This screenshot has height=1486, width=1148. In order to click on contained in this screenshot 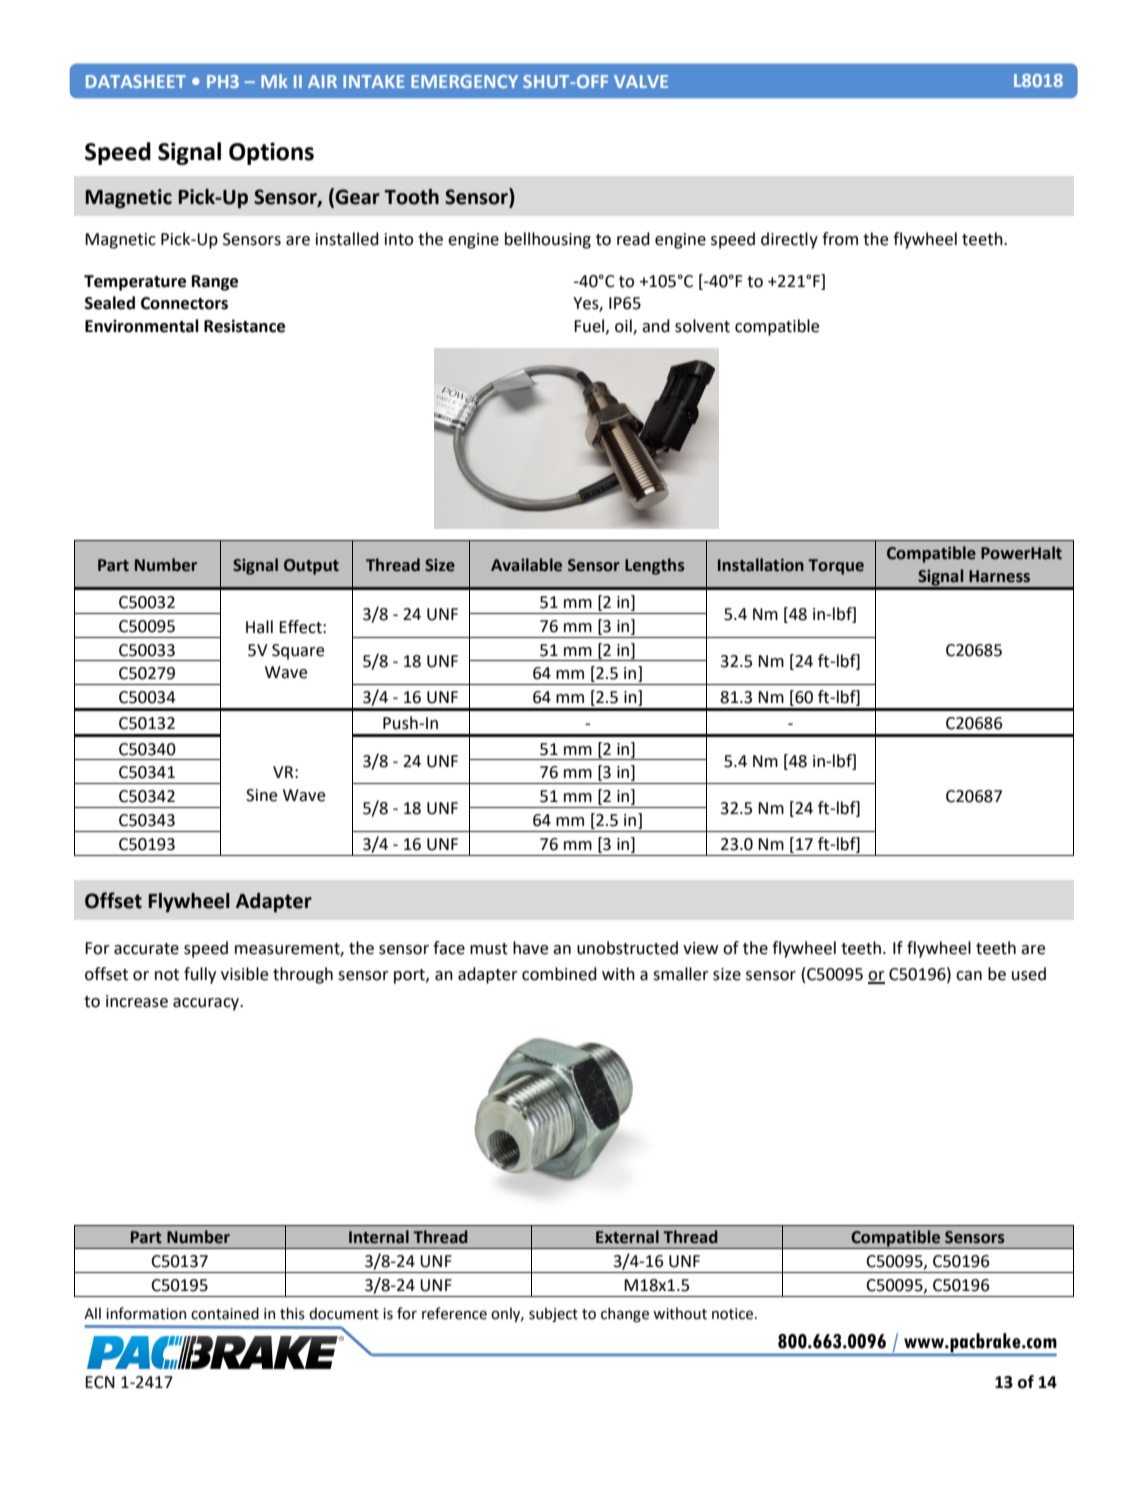, I will do `click(225, 1313)`.
